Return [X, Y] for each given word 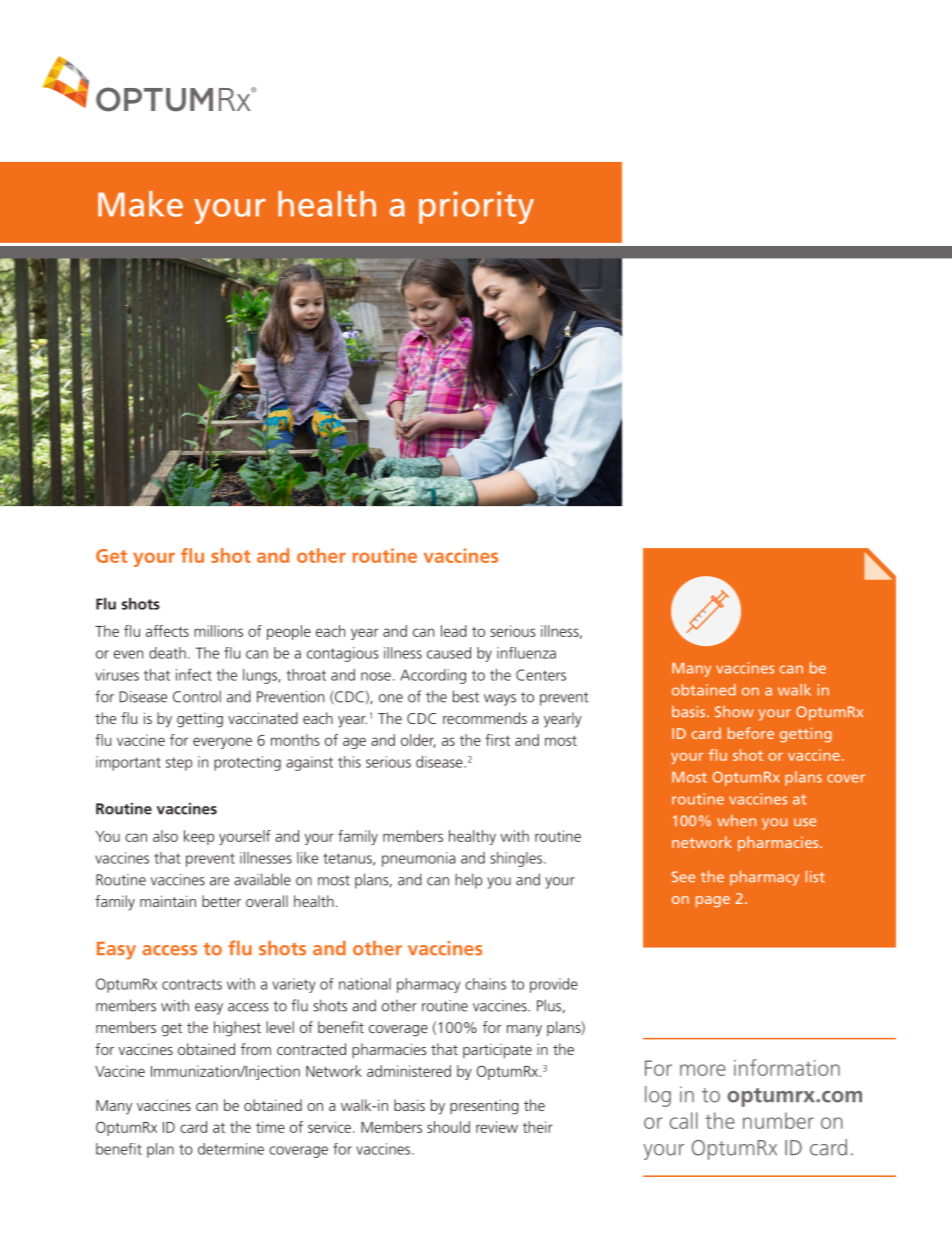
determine [231, 1149]
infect [194, 674]
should [448, 1127]
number [778, 1120]
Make [140, 204]
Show [734, 712]
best [466, 696]
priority [476, 207]
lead [454, 631]
